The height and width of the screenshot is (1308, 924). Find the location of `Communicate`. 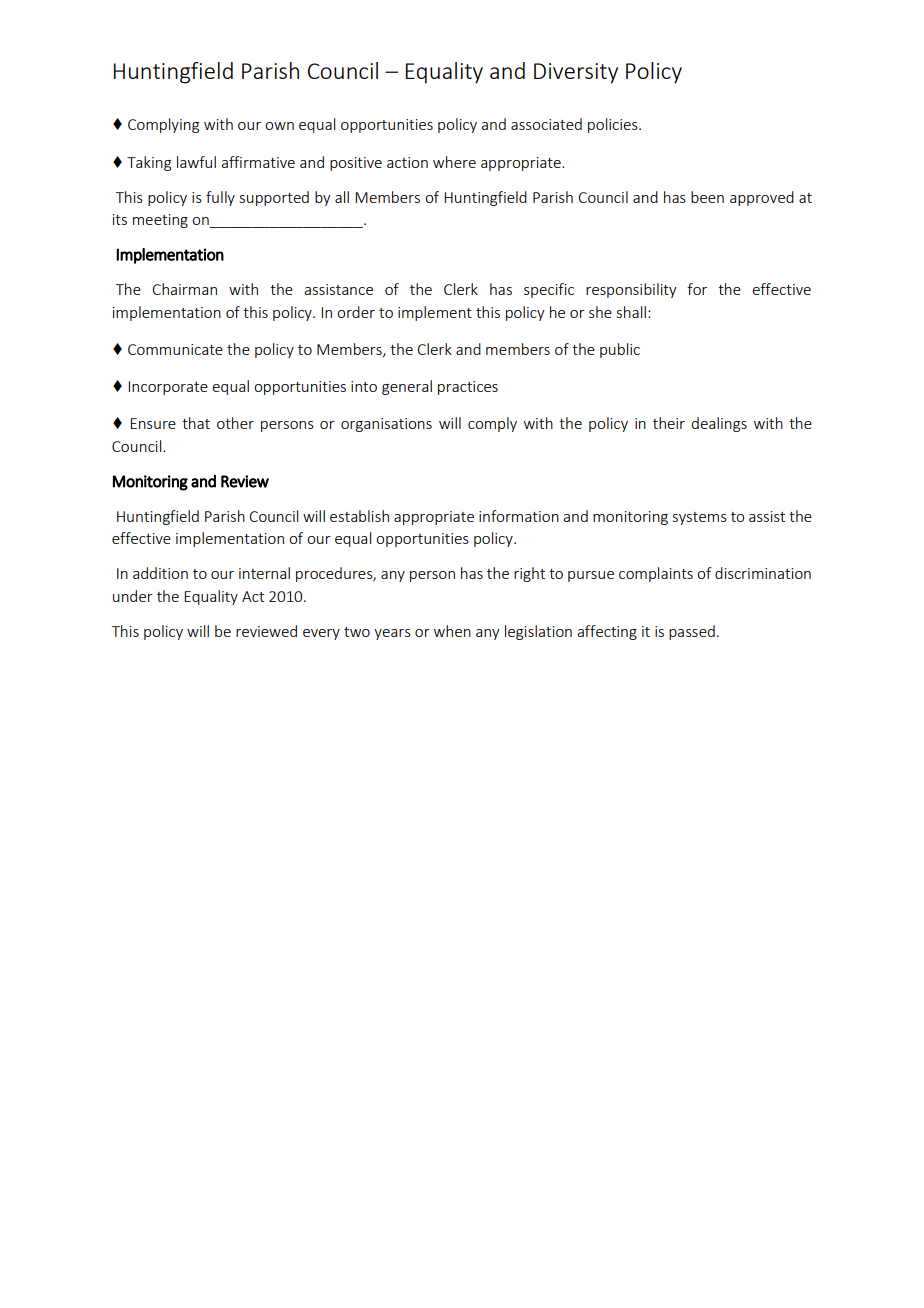

Communicate is located at coordinates (175, 349).
